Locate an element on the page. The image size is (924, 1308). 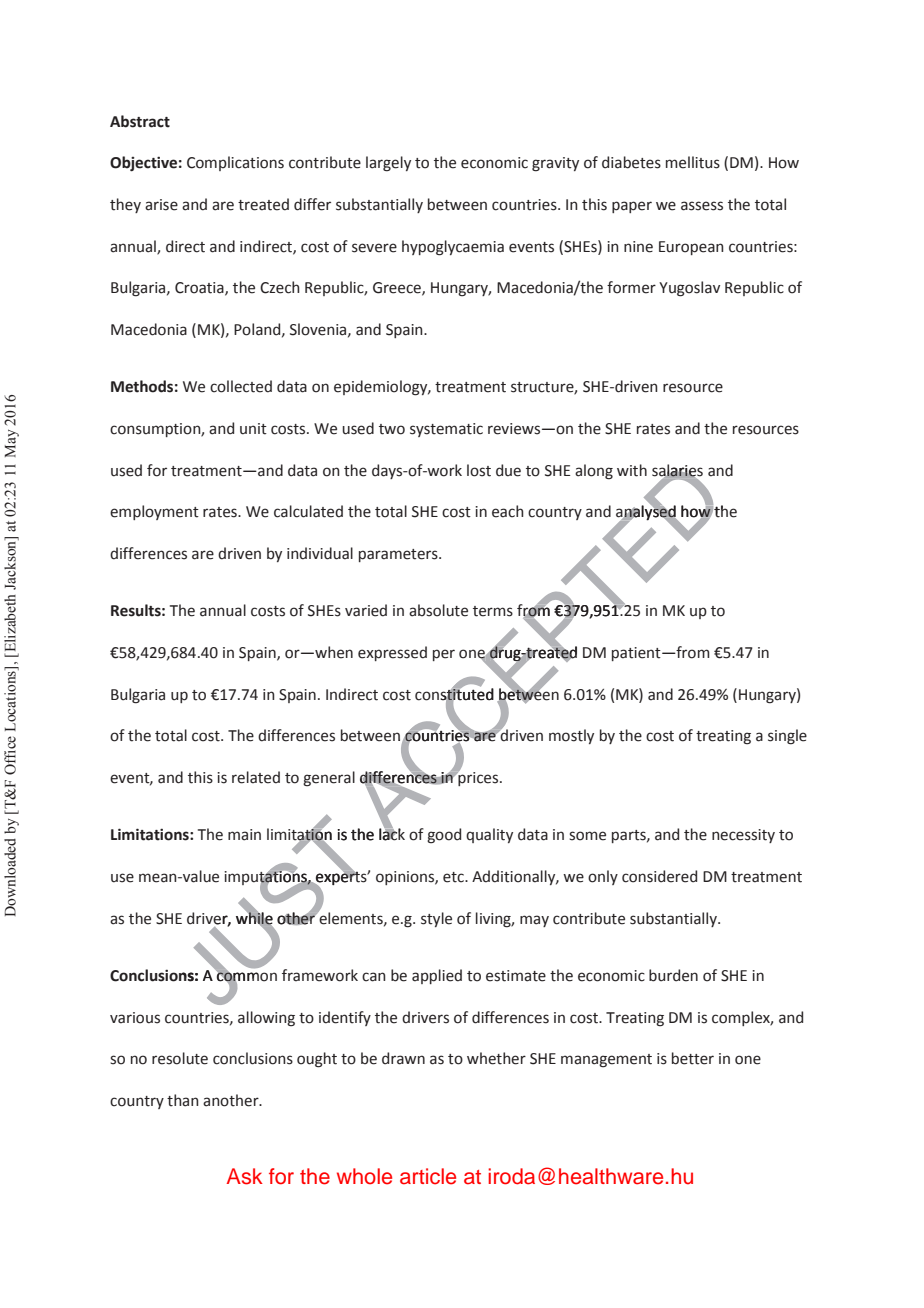
Complications is located at coordinates (235, 163).
